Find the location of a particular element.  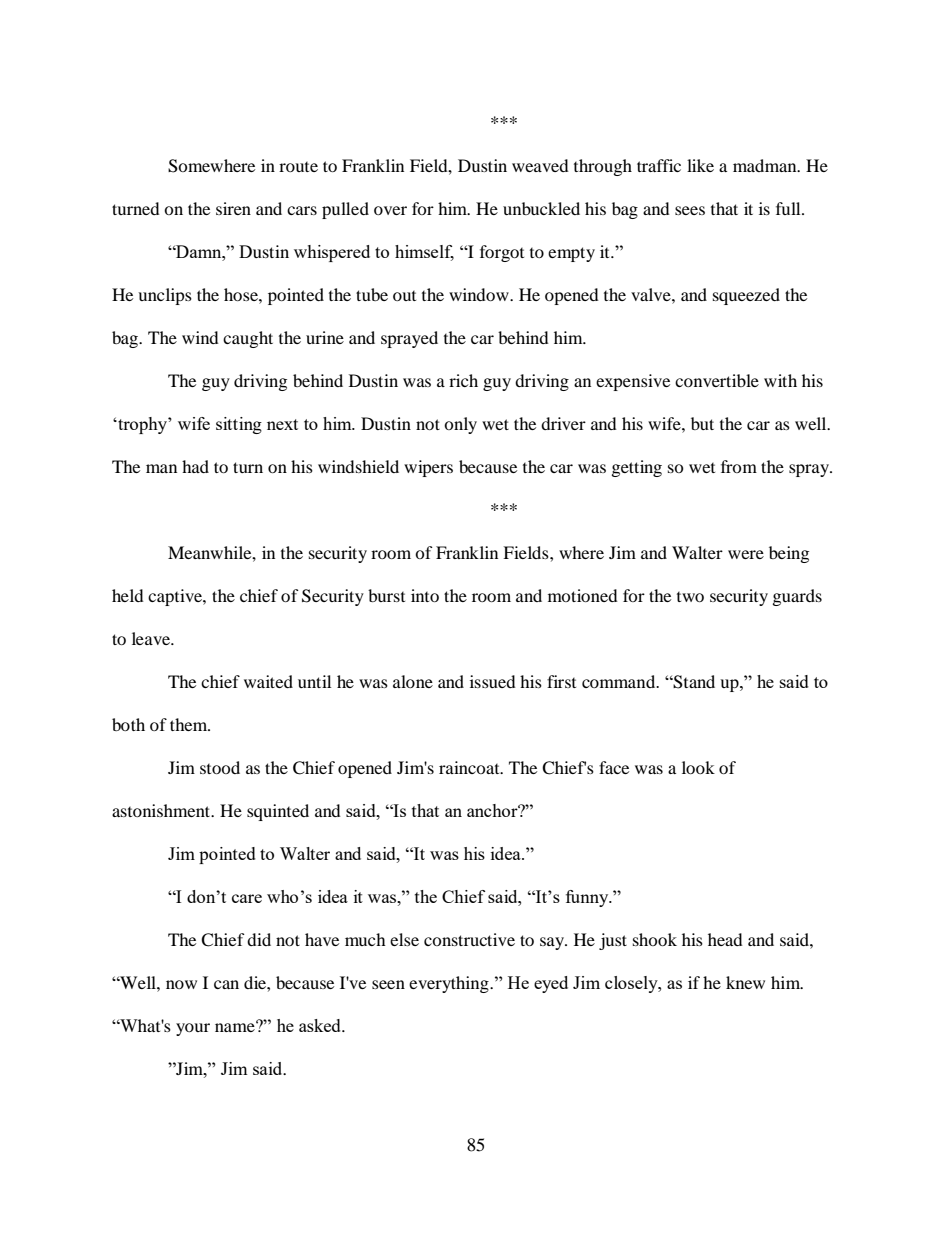

can is located at coordinates (226, 984).
